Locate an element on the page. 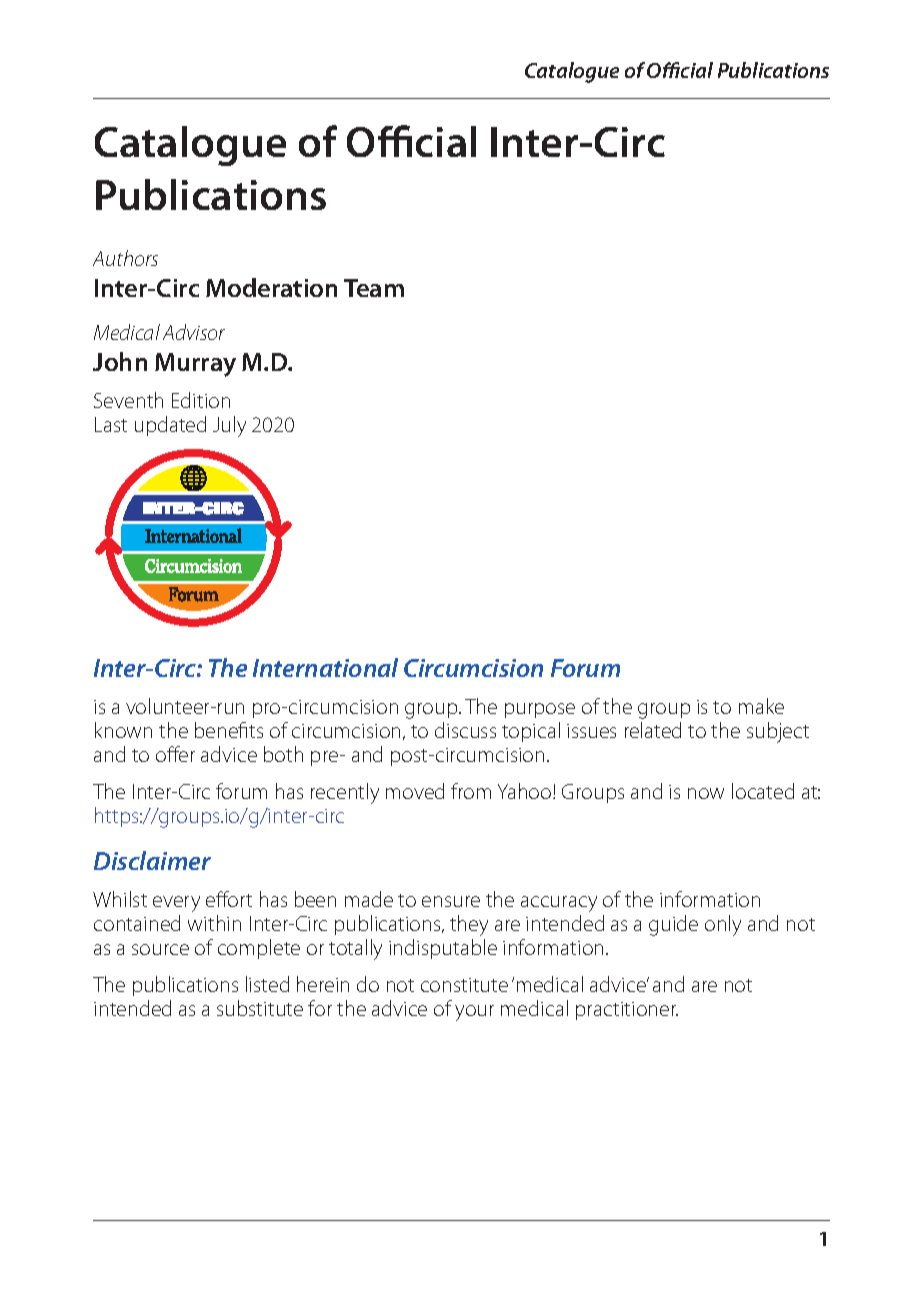 The image size is (924, 1311). July is located at coordinates (229, 426).
